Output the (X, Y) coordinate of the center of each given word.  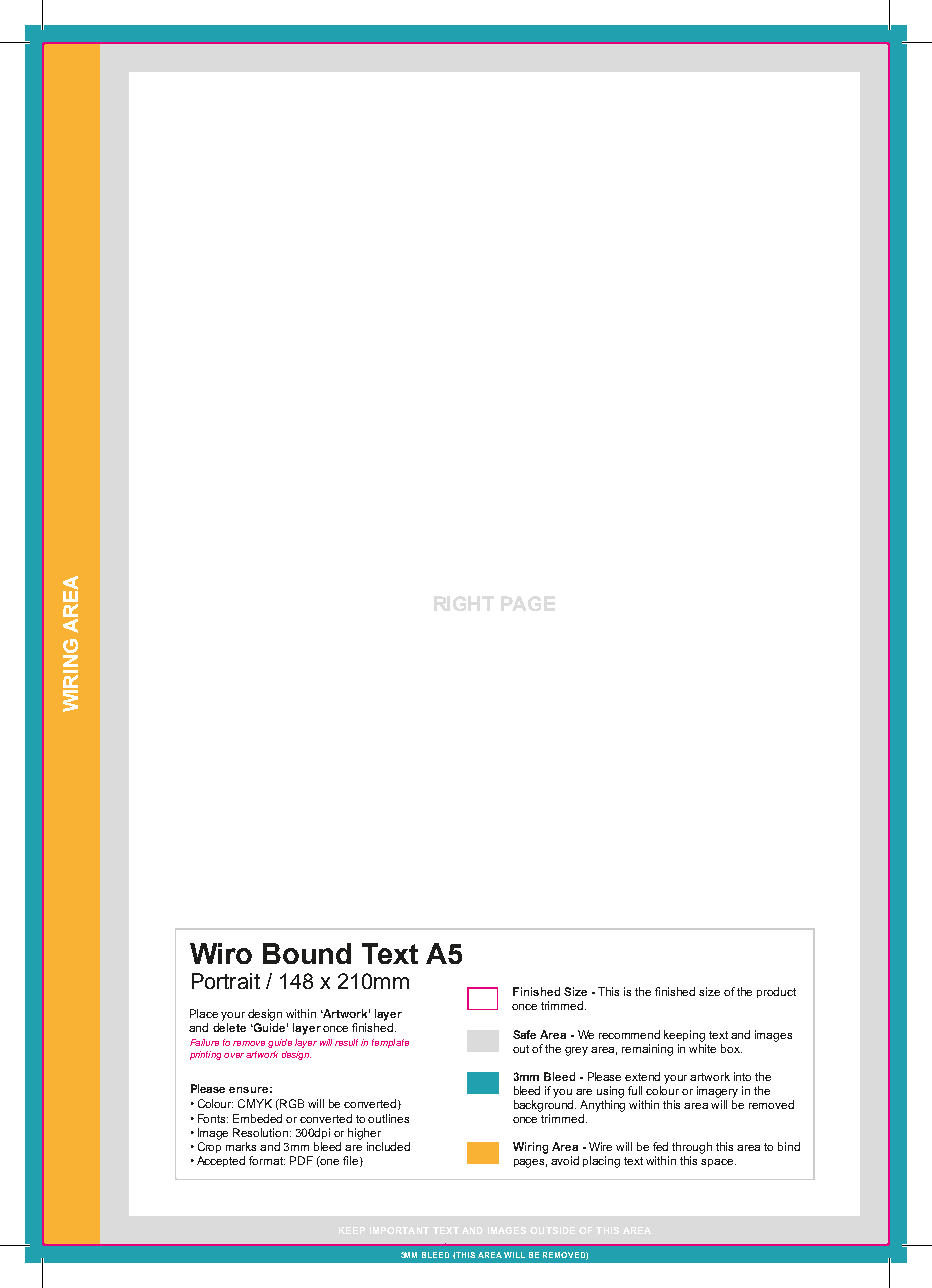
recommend (629, 1034)
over (234, 1055)
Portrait (226, 981)
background (545, 1106)
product (776, 992)
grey (576, 1051)
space (718, 1163)
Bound (307, 953)
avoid (565, 1160)
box (731, 1048)
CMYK (255, 1103)
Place (204, 1013)
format (267, 1160)
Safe (524, 1034)
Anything (602, 1106)
